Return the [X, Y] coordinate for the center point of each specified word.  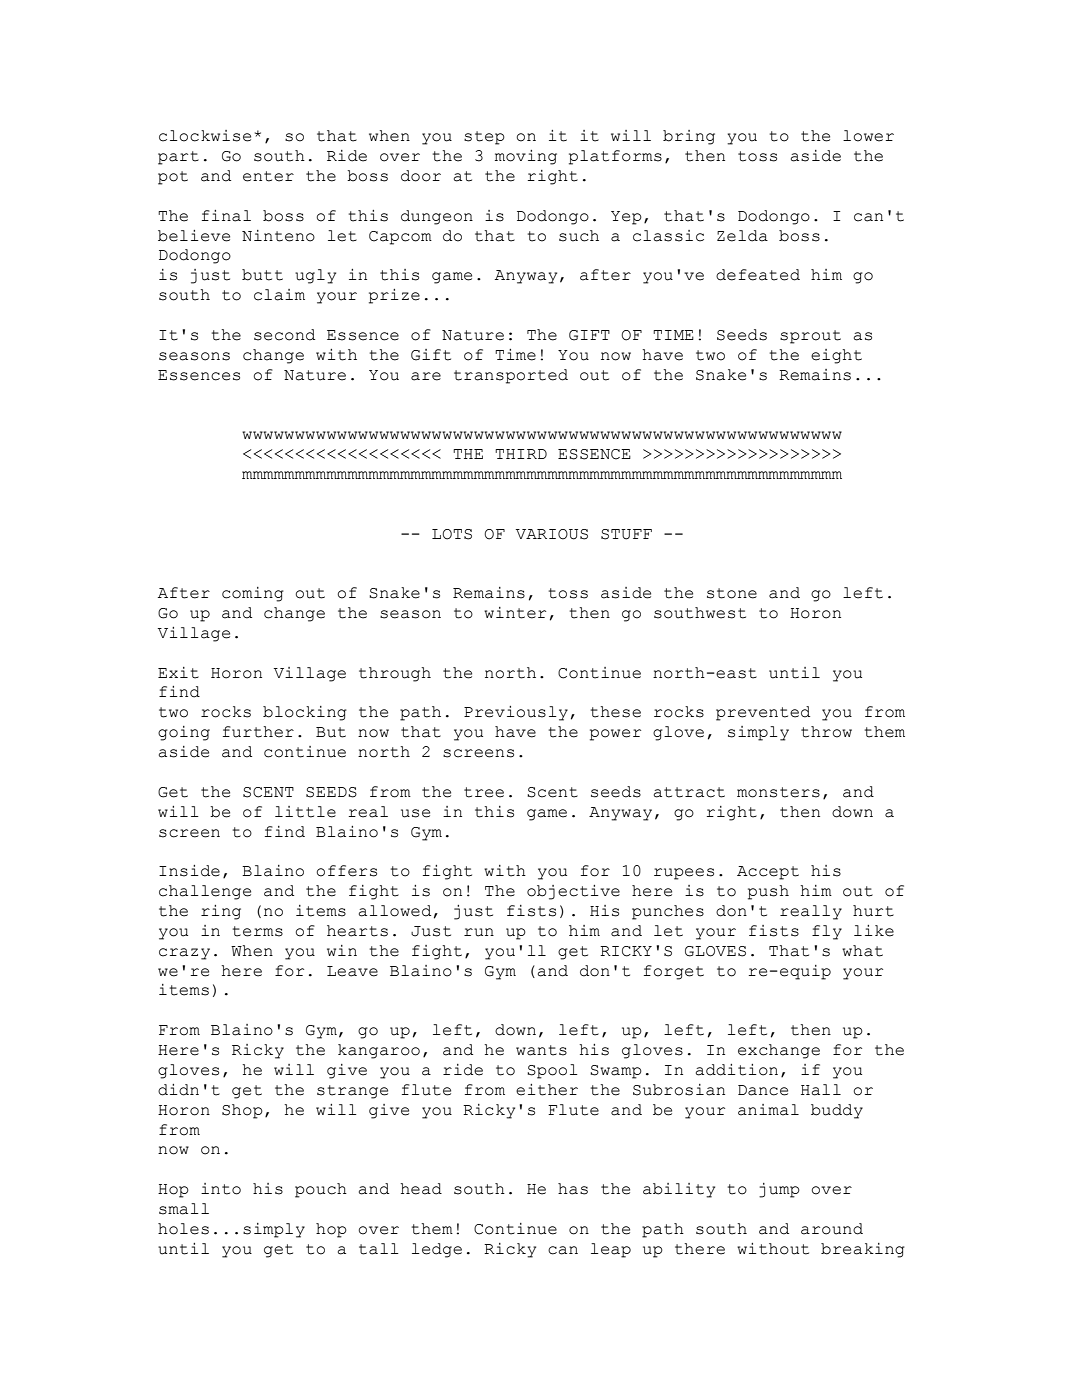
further [258, 732]
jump [779, 1190]
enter [268, 176]
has [573, 1189]
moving [526, 157]
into [221, 1189]
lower [868, 136]
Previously [516, 713]
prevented [763, 713]
